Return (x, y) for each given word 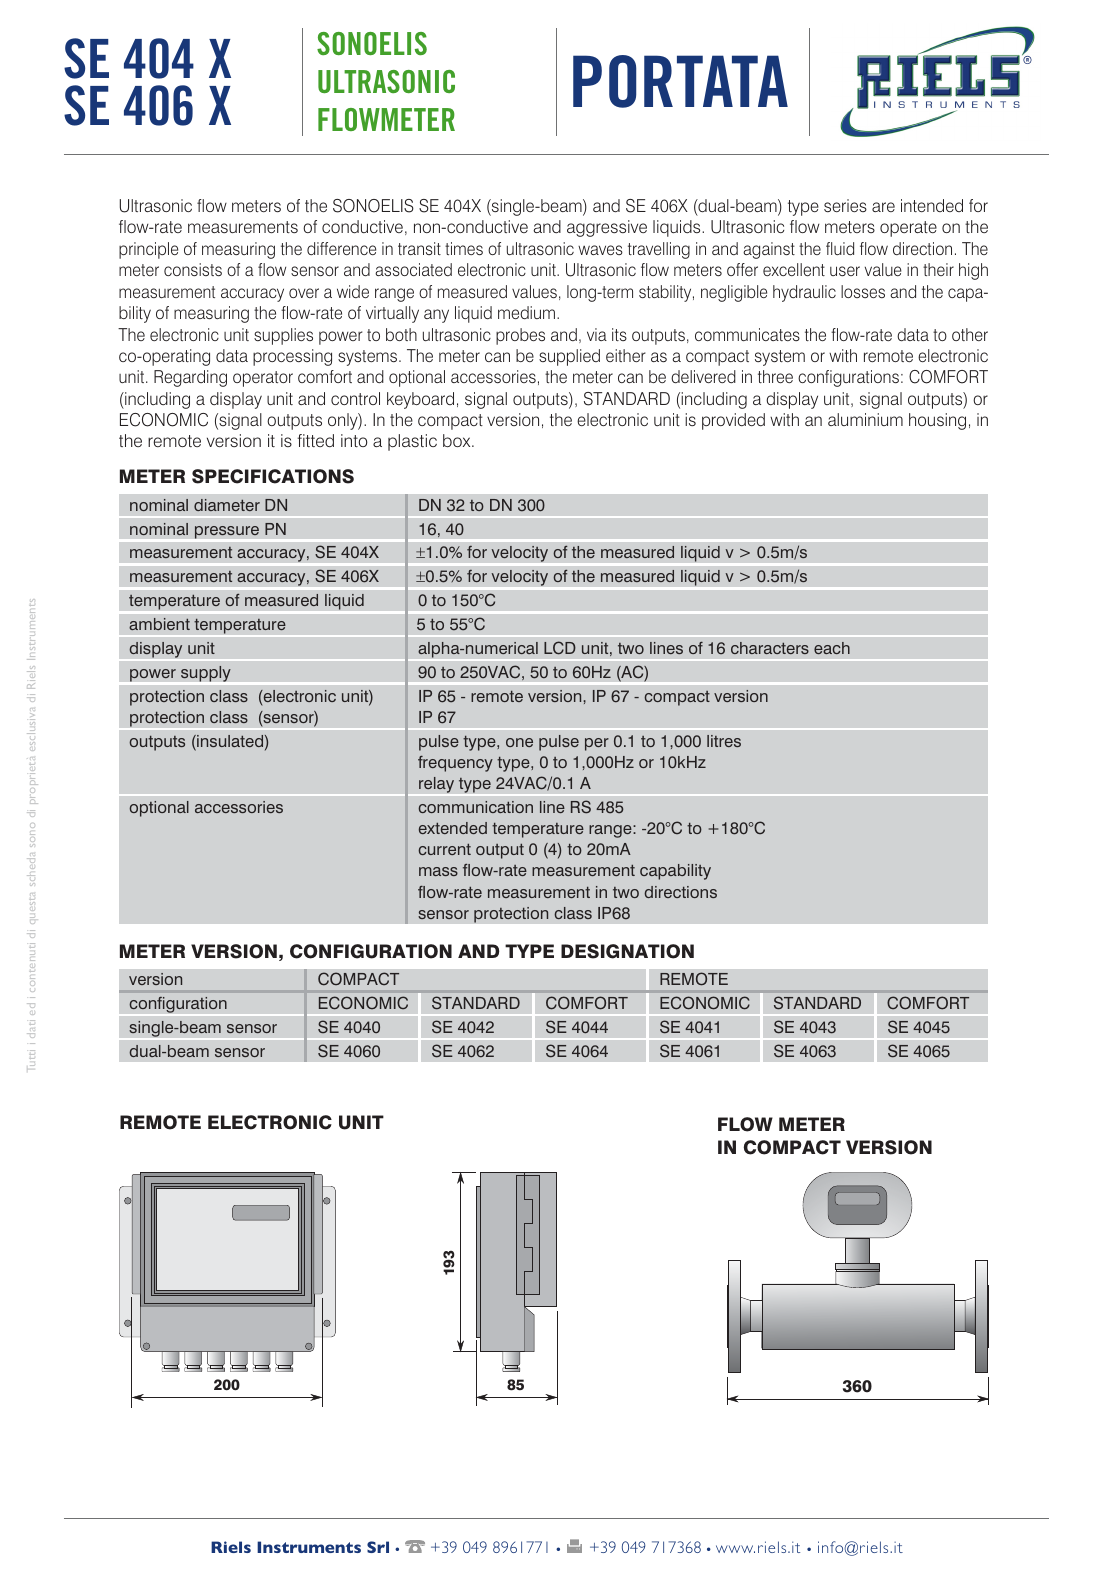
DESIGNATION (627, 951)
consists (193, 269)
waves (600, 250)
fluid (840, 248)
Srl (378, 1547)
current (444, 849)
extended (453, 828)
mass (438, 871)
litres (724, 741)
